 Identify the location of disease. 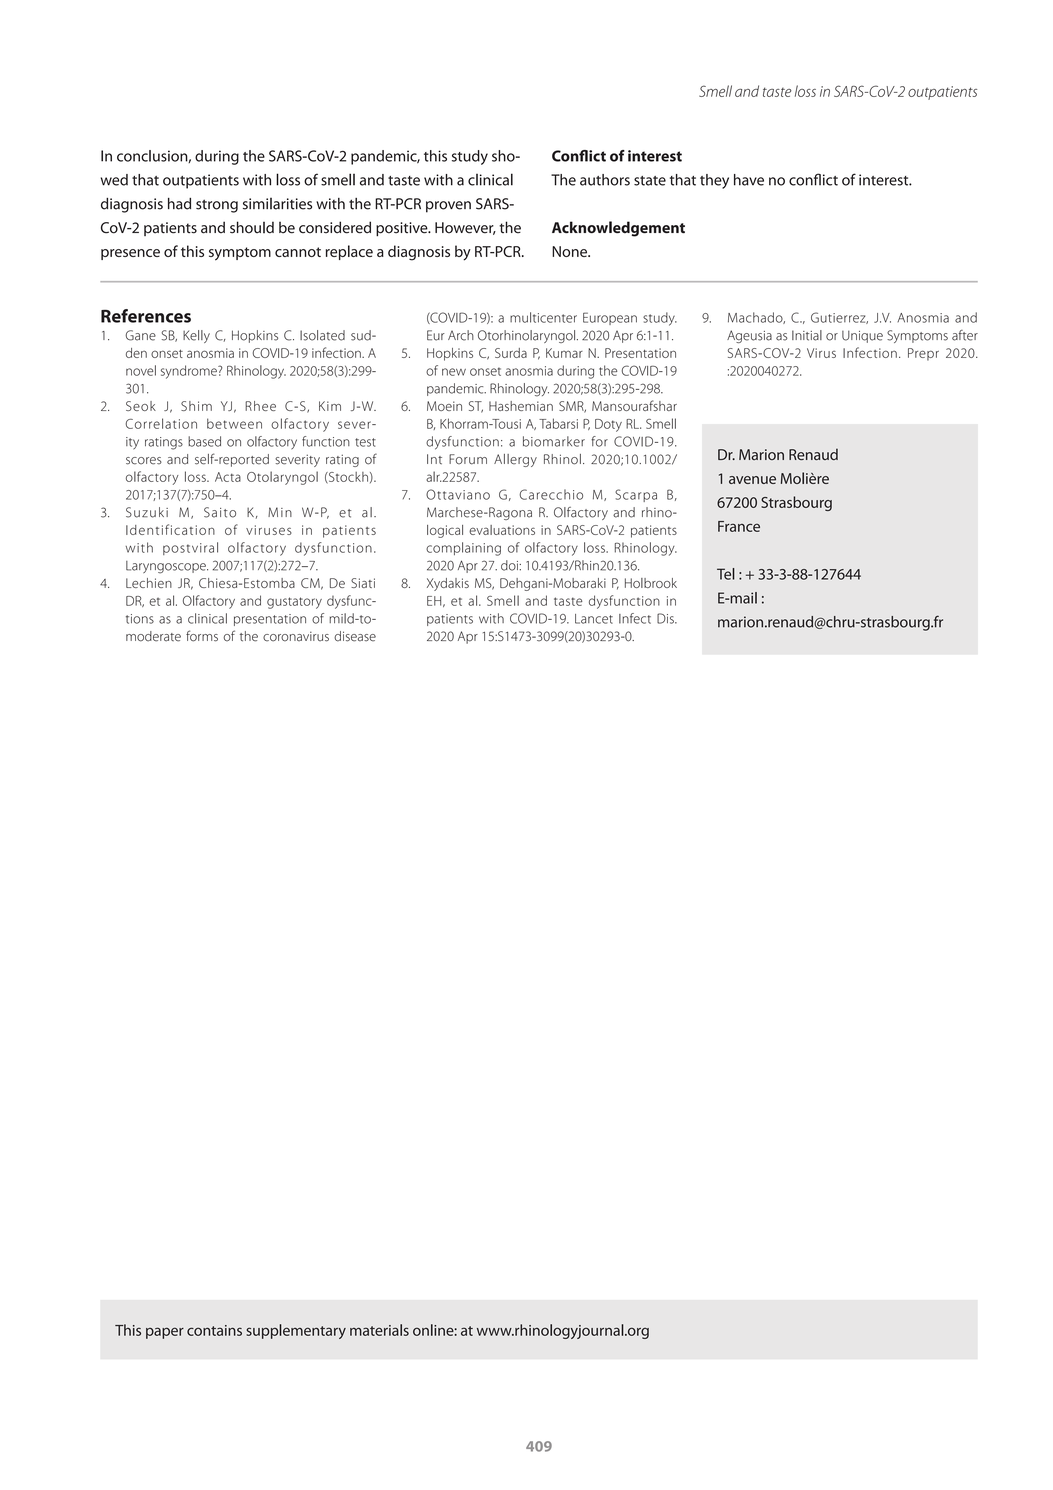
(355, 636).
